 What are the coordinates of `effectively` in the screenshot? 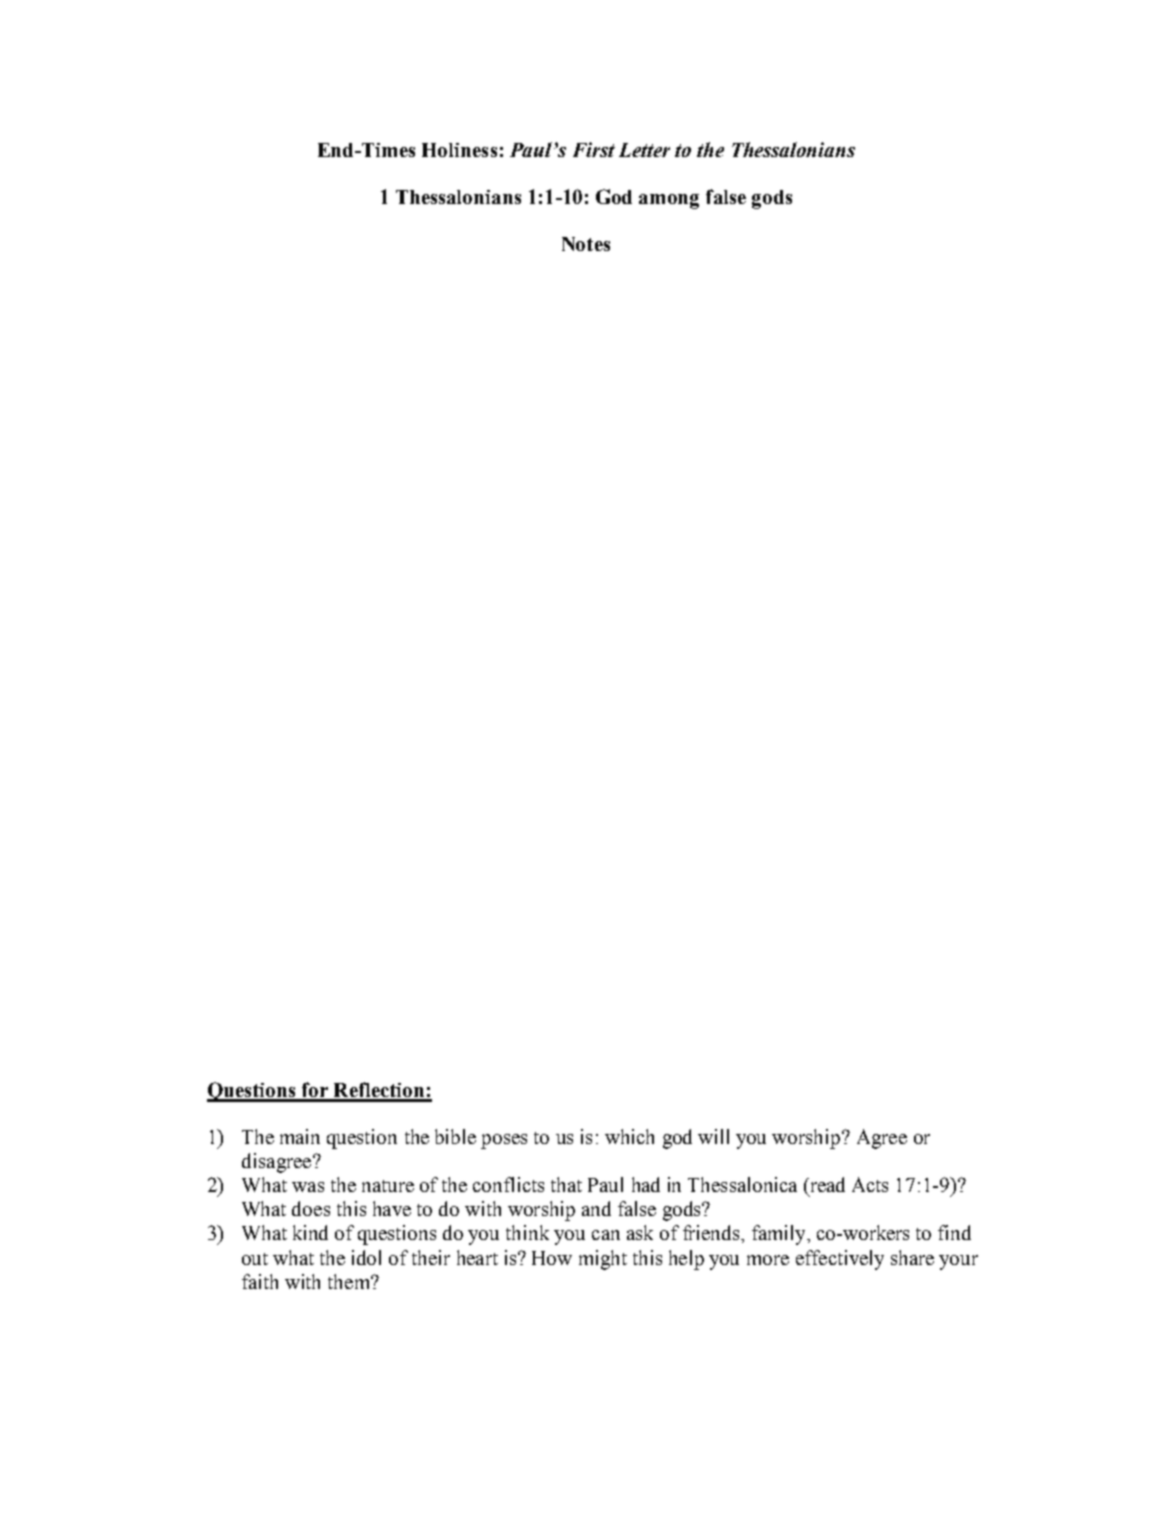 It's located at (840, 1260).
